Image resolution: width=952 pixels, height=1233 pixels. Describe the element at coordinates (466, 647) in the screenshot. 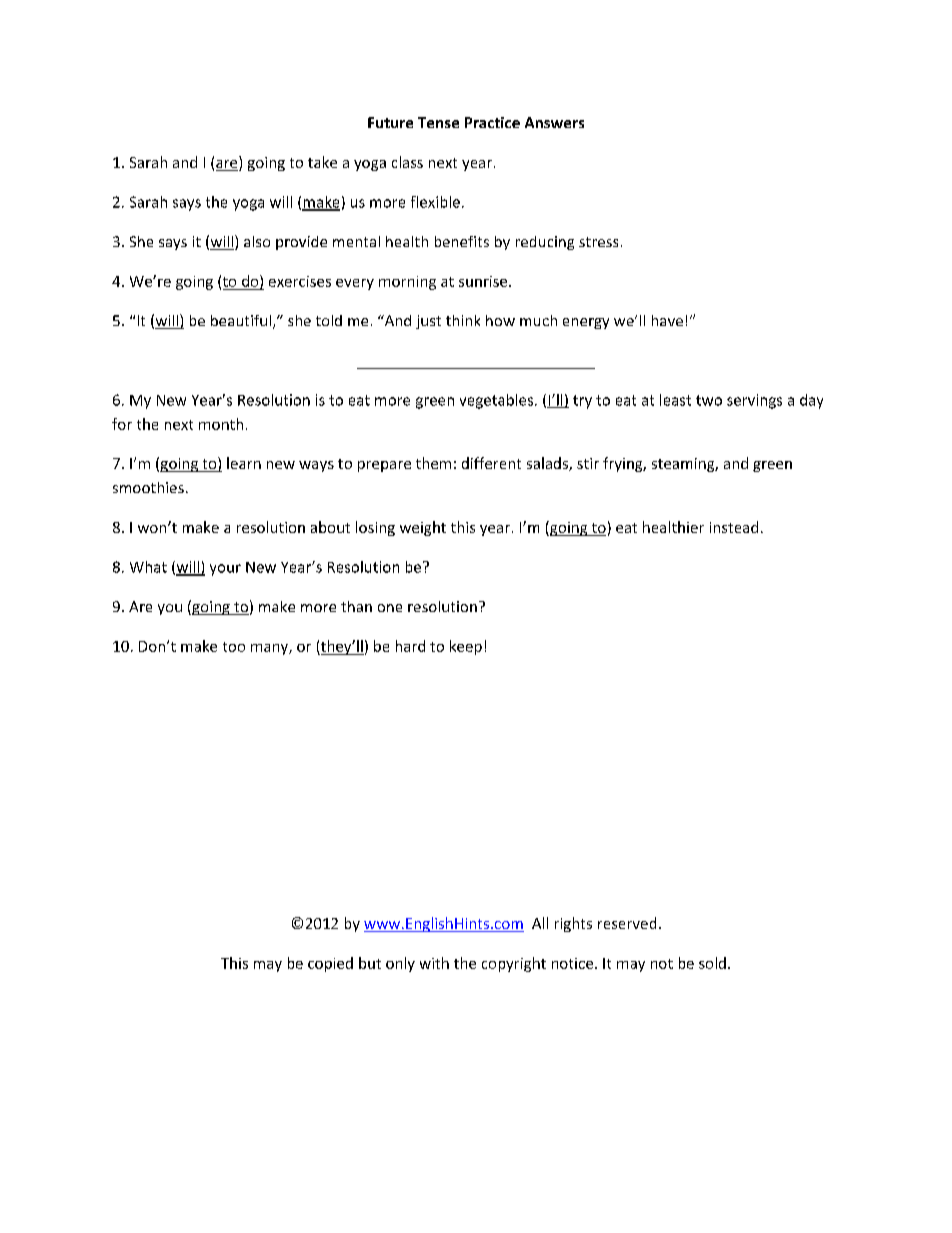

I see `keep` at that location.
